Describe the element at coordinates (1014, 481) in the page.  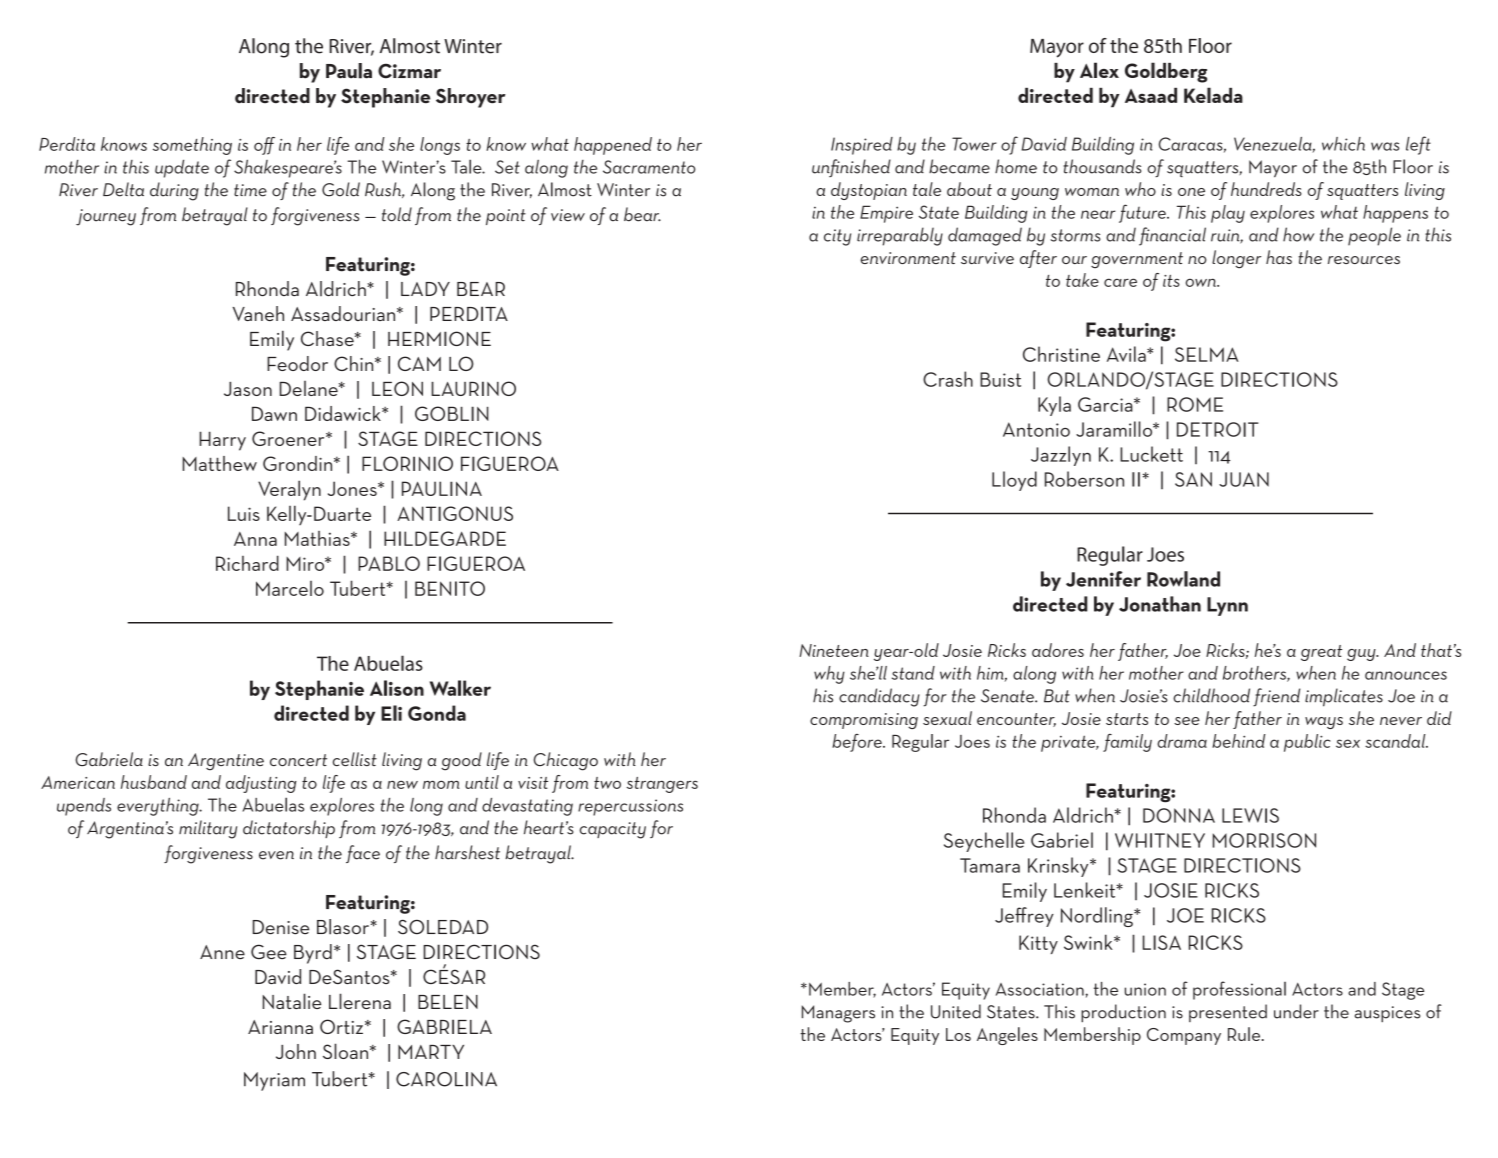
I see `Lloyd` at that location.
